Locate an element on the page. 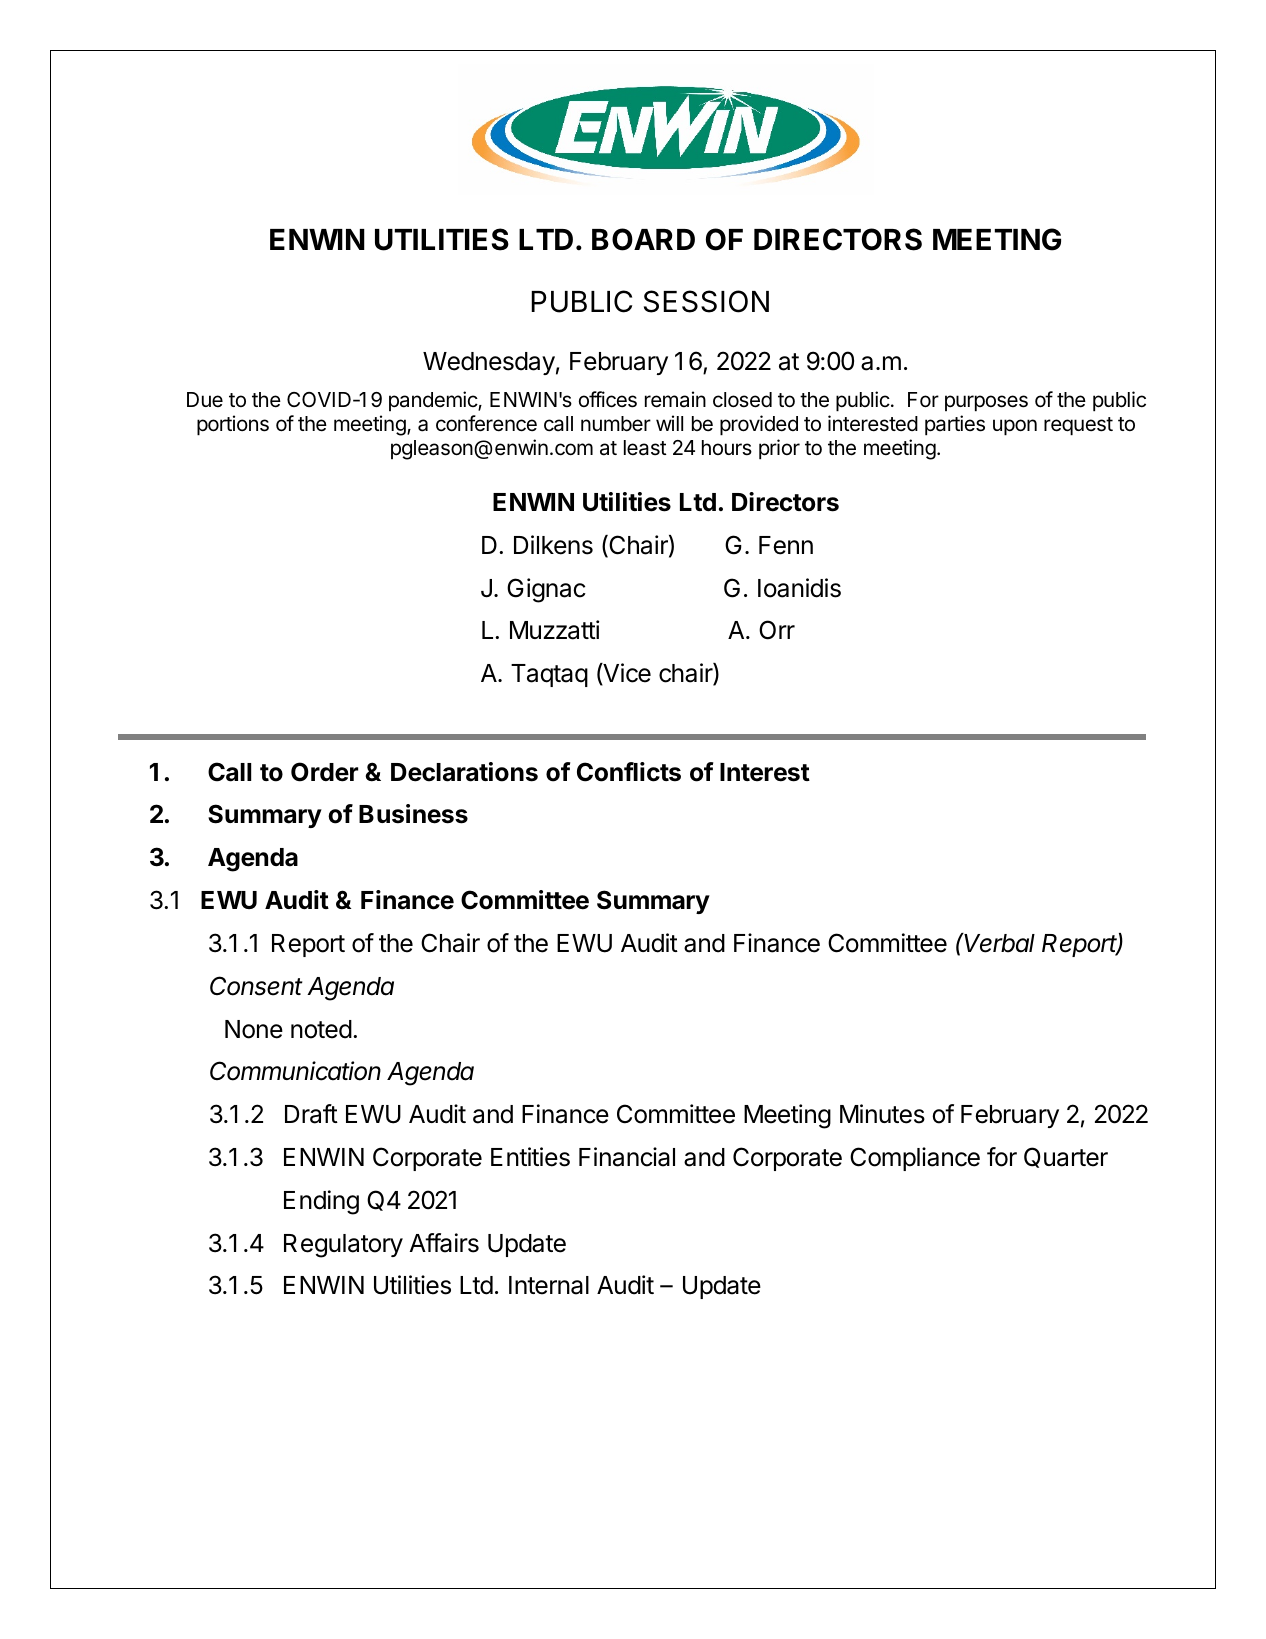 The image size is (1266, 1639). Conflicts is located at coordinates (629, 772).
